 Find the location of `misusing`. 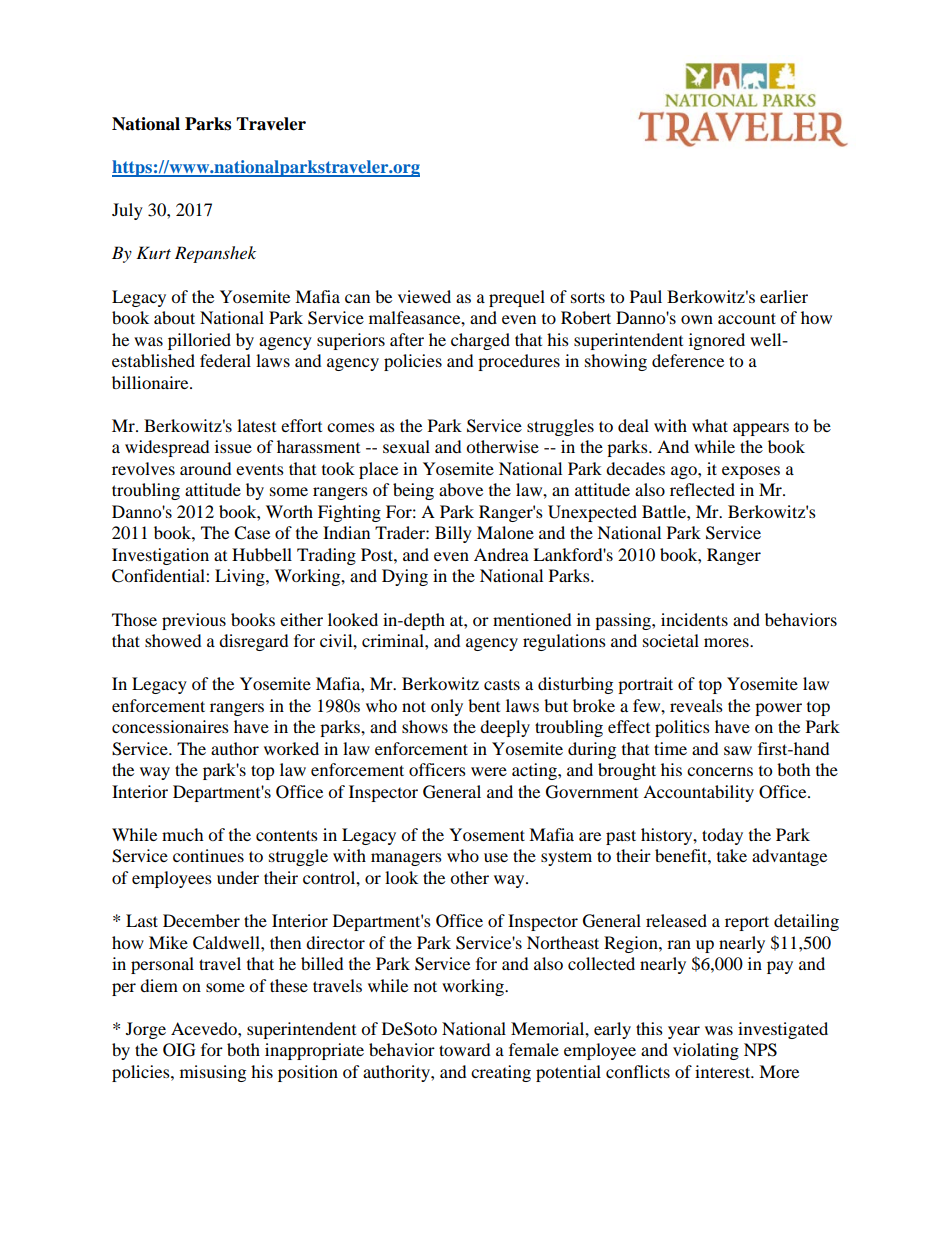

misusing is located at coordinates (213, 1073).
